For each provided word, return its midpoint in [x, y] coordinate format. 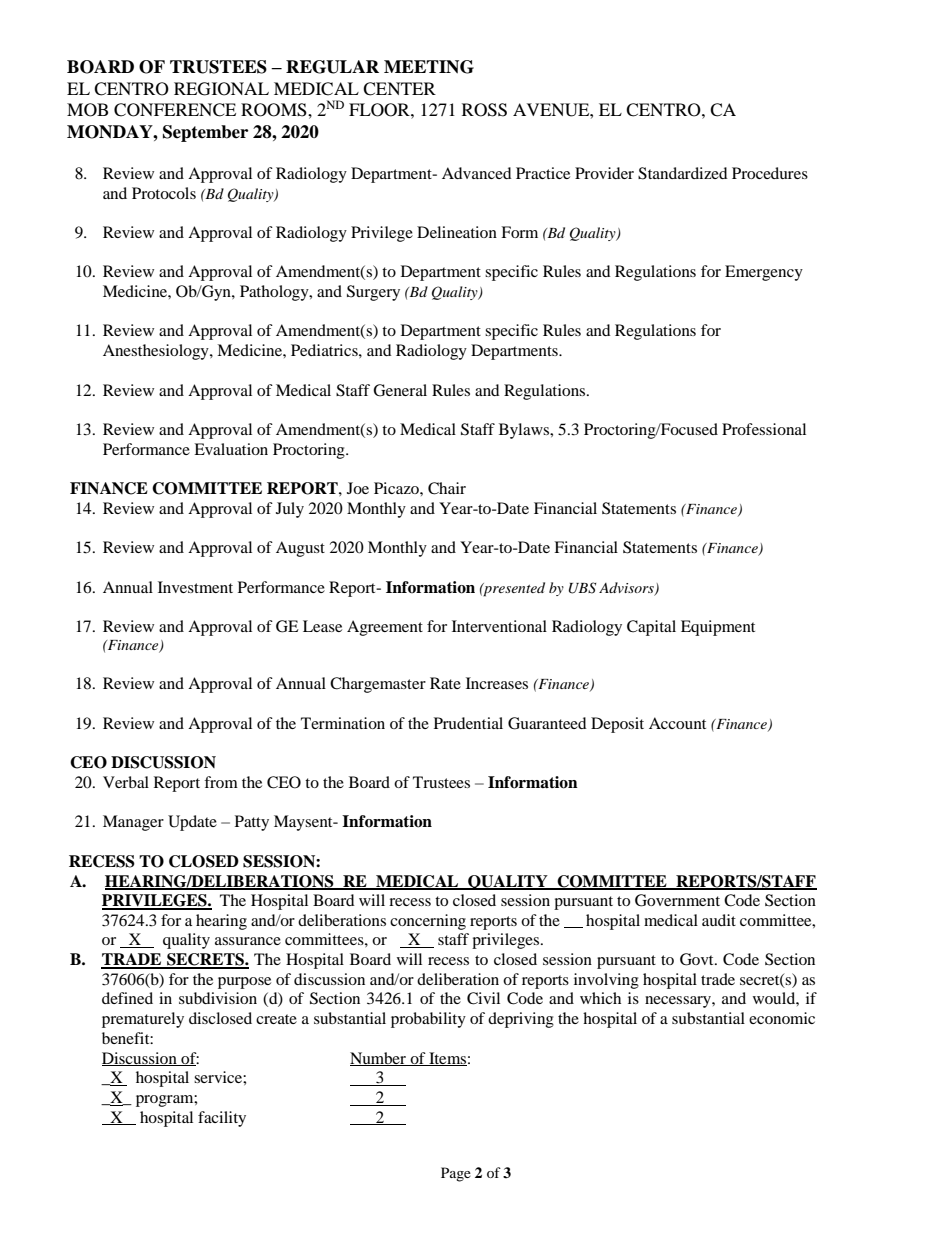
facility [222, 1119]
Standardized [683, 173]
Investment [195, 587]
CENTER [399, 89]
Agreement [385, 628]
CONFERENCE [175, 110]
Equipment [718, 628]
